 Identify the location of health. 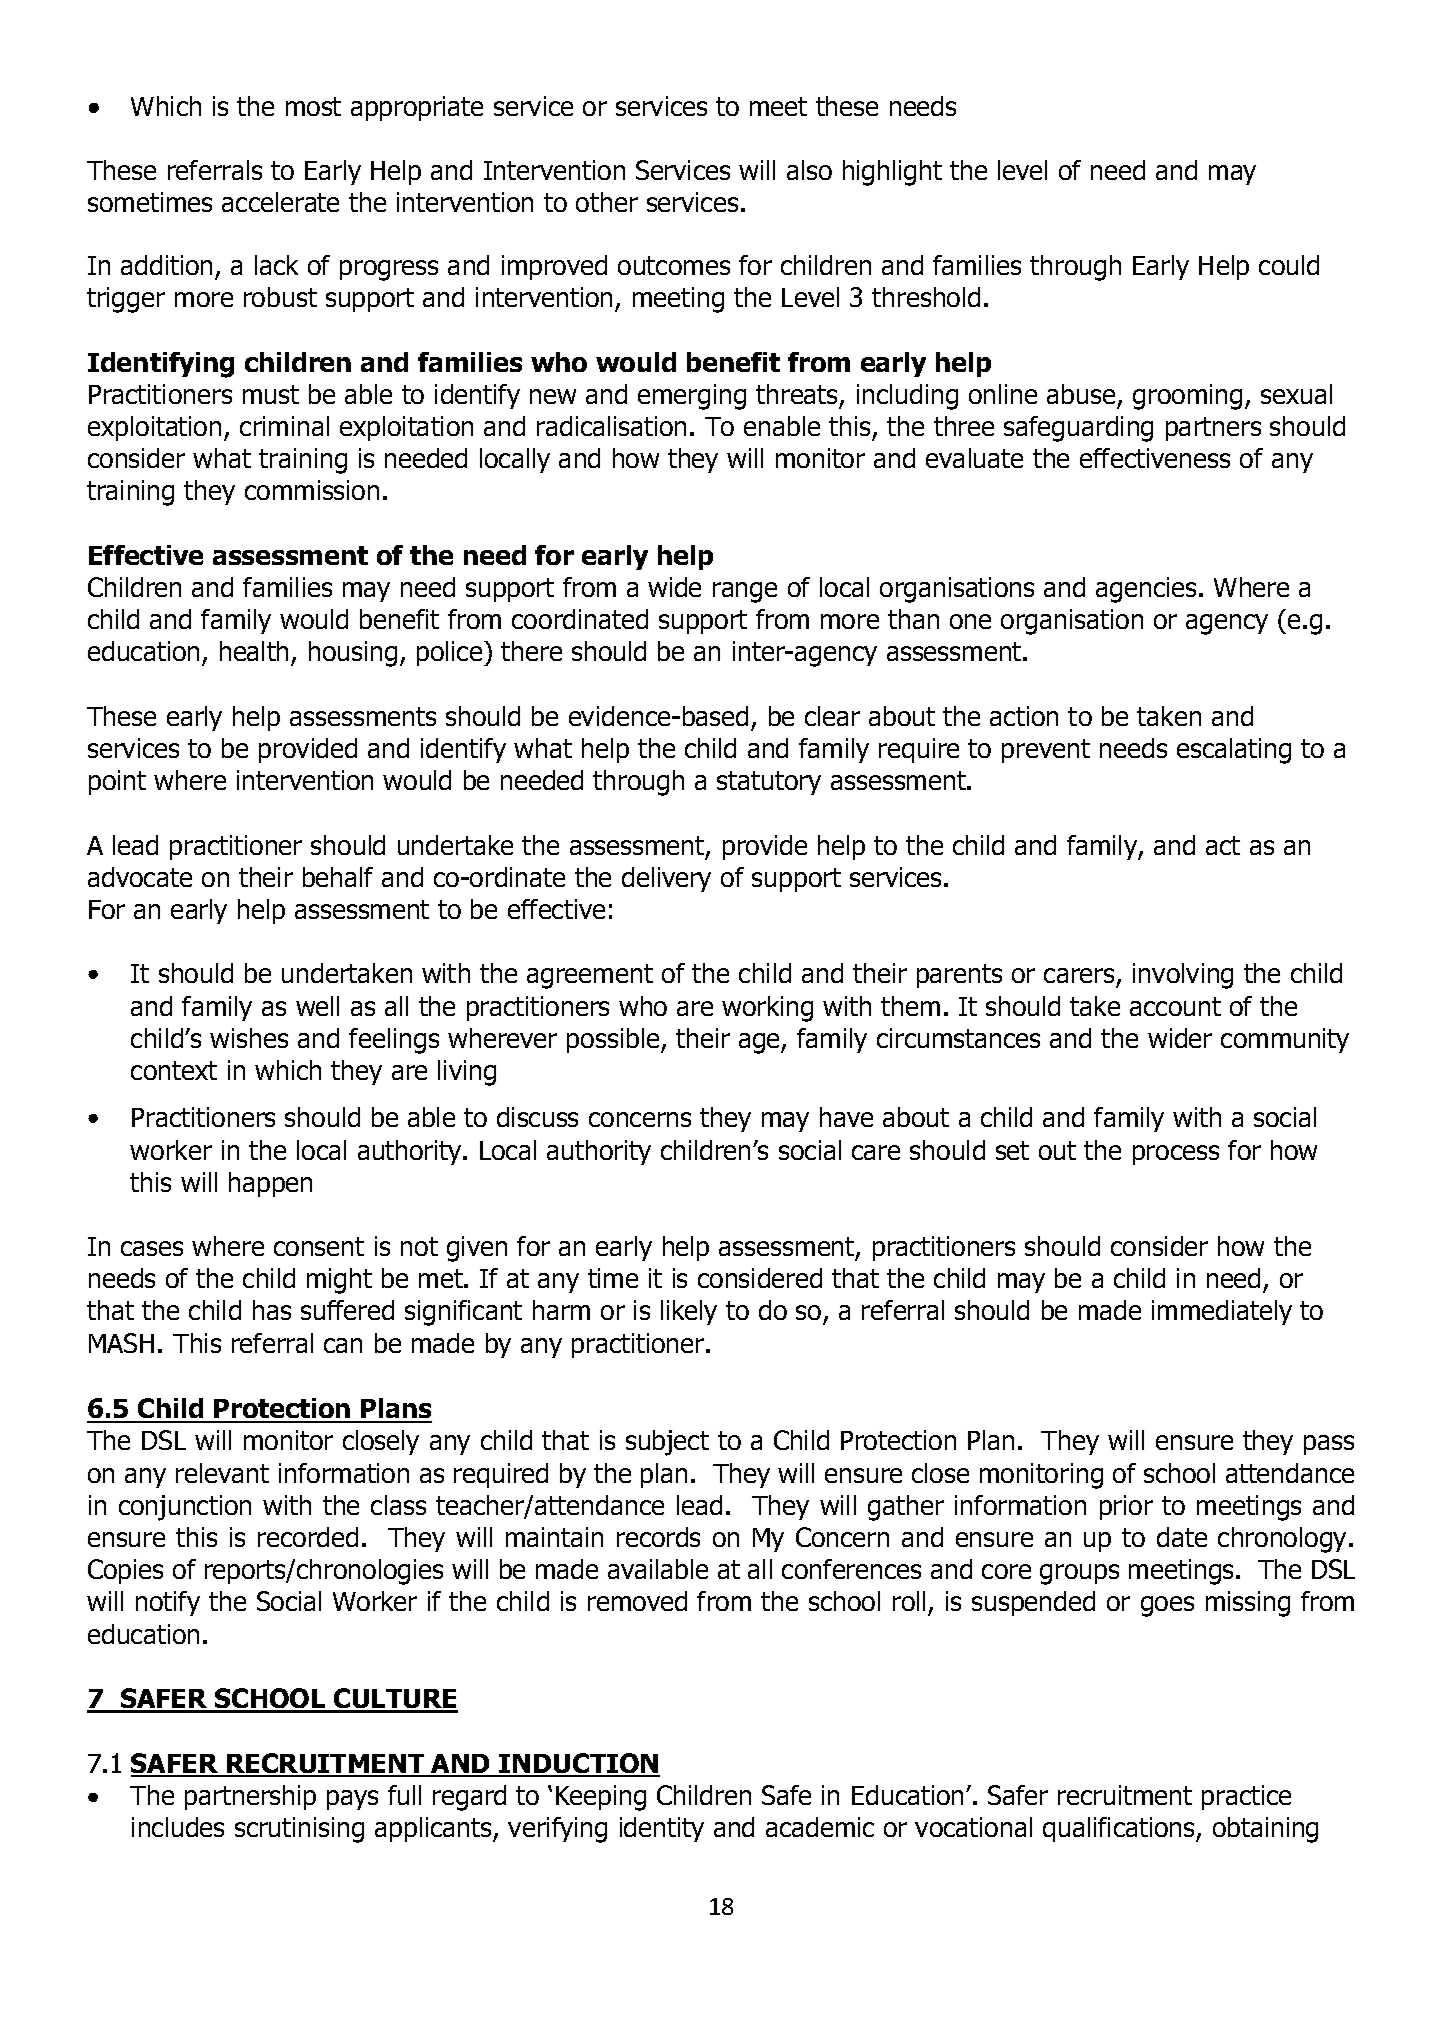
(256, 653).
